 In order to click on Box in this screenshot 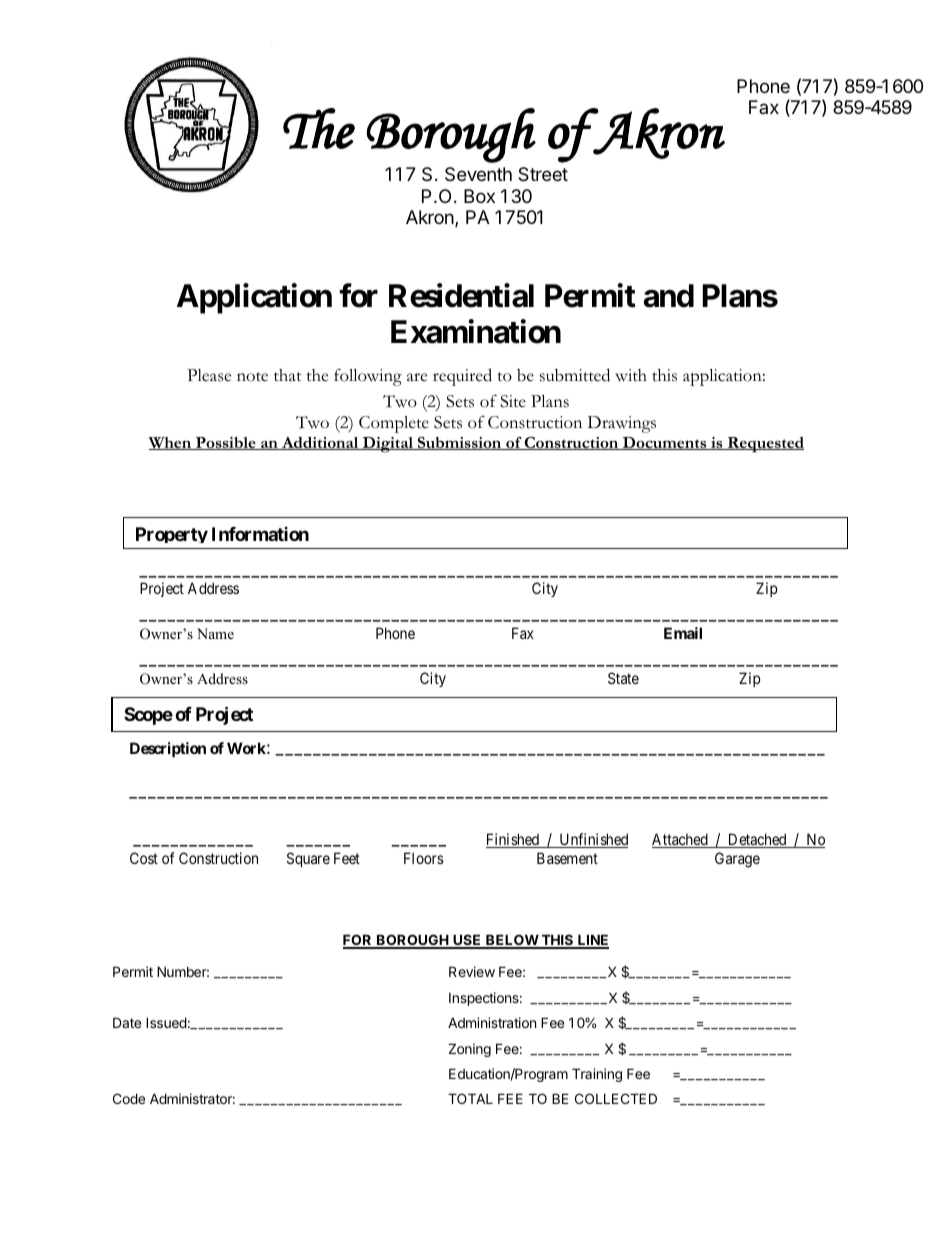, I will do `click(479, 196)`.
